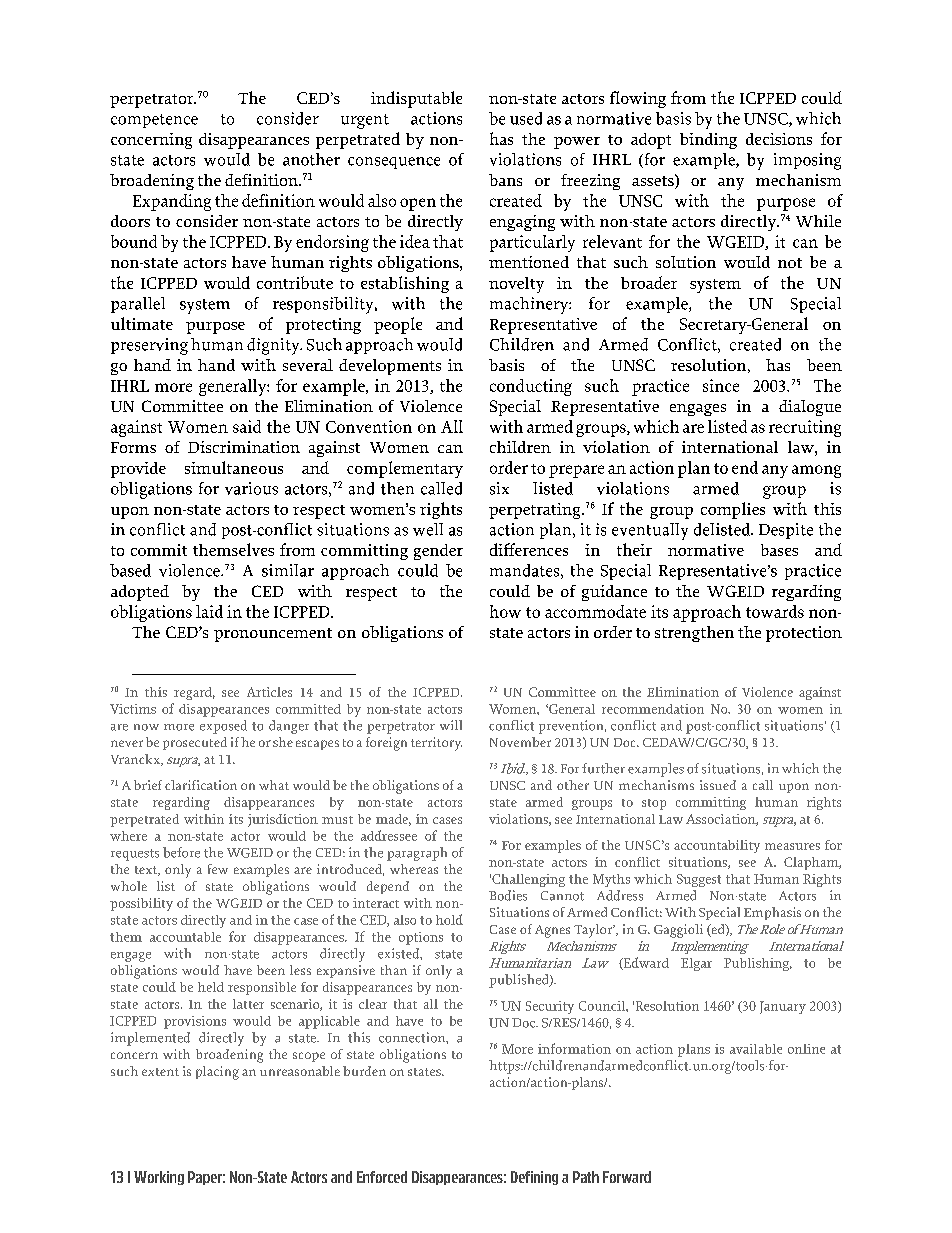 This page has height=1233, width=952. What do you see at coordinates (505, 611) in the page?
I see `how` at bounding box center [505, 611].
